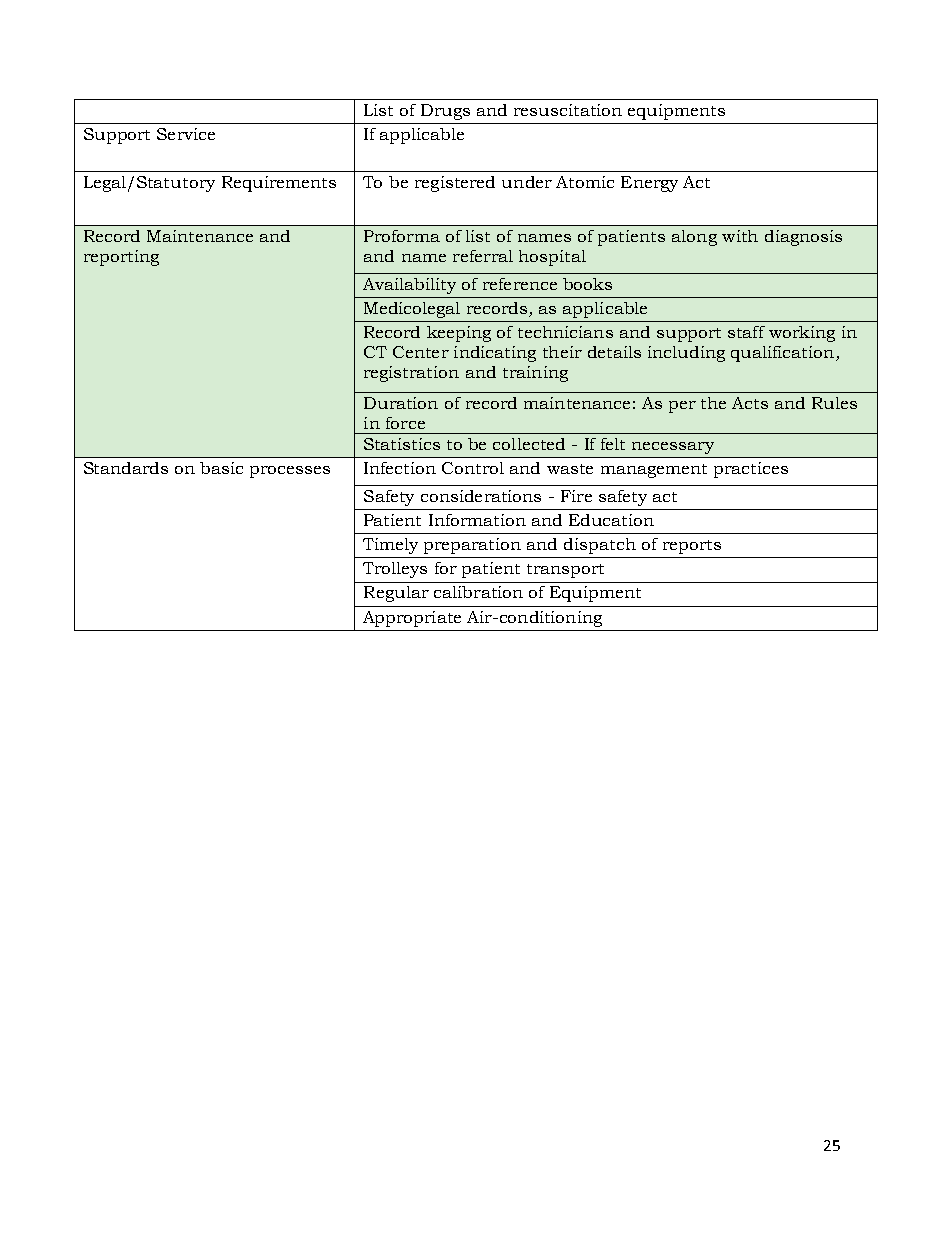 Image resolution: width=952 pixels, height=1233 pixels. What do you see at coordinates (121, 258) in the screenshot?
I see `reporting` at bounding box center [121, 258].
